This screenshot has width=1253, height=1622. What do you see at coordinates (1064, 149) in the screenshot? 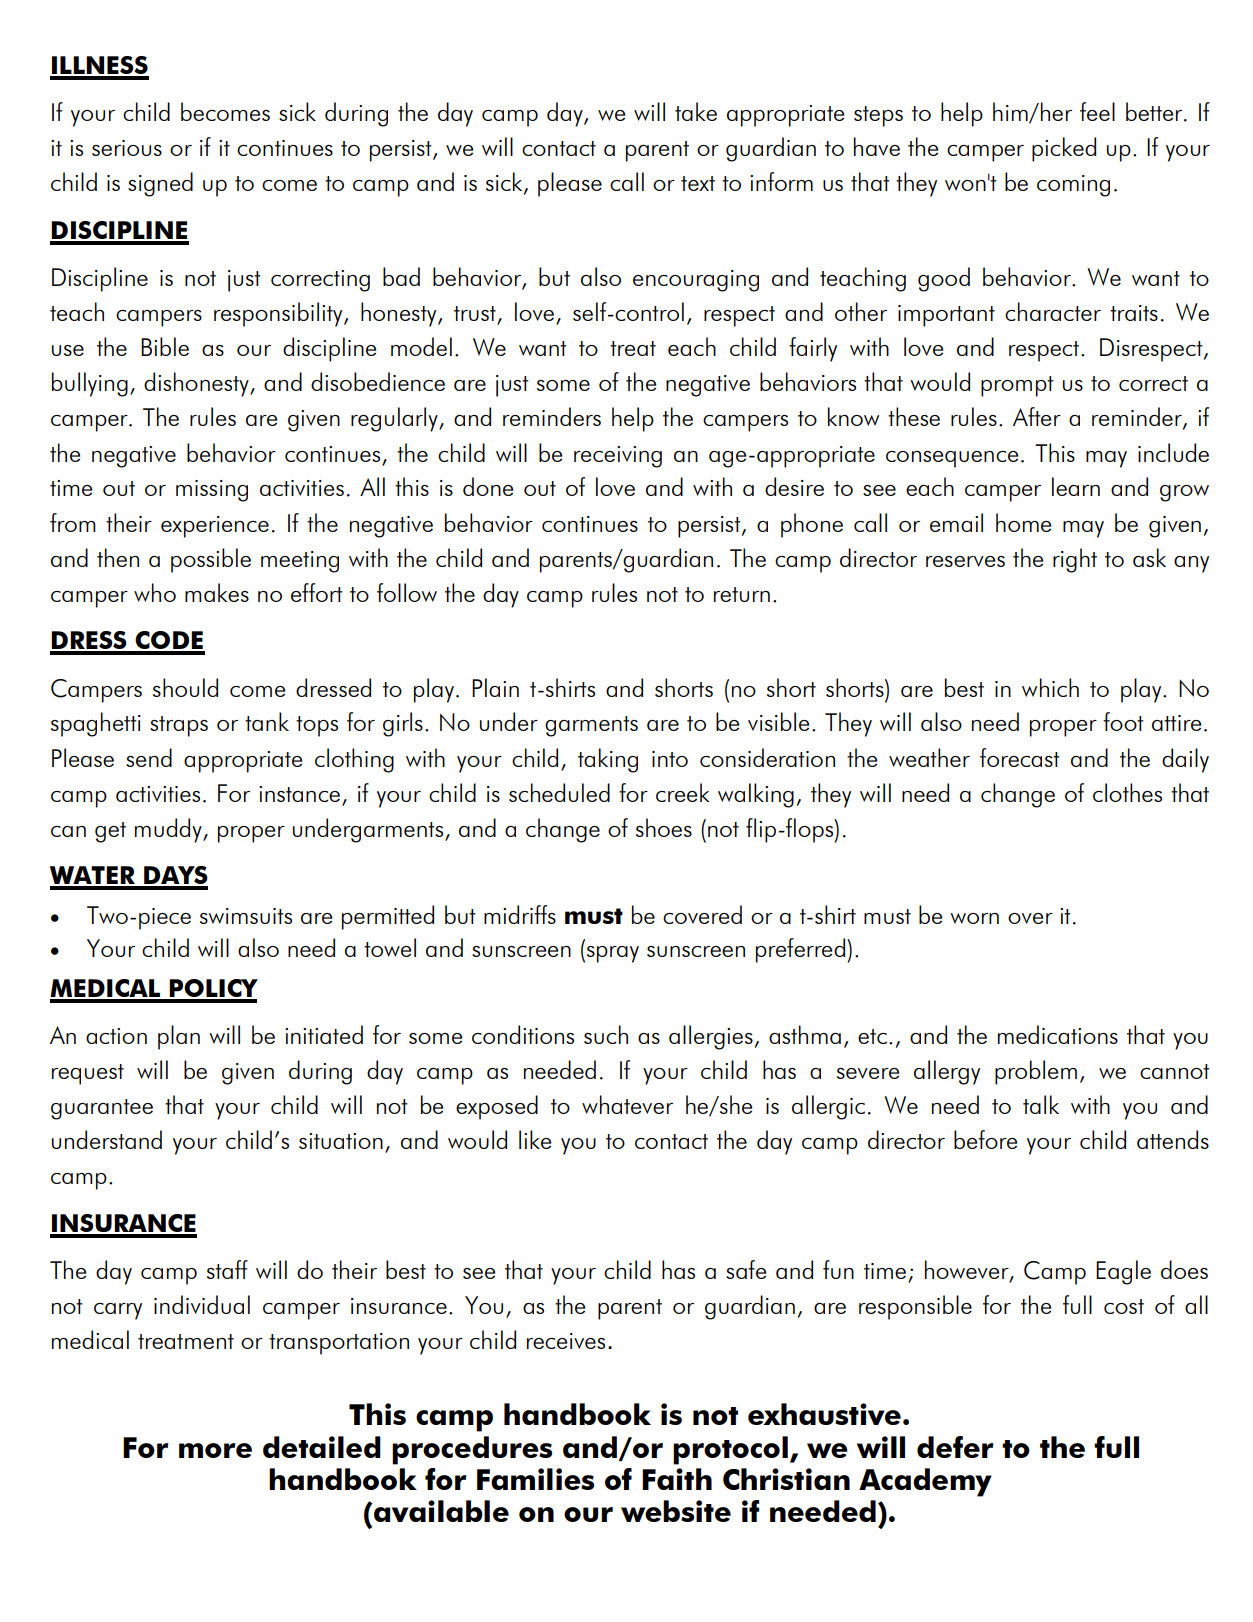
I see `picked` at bounding box center [1064, 149].
